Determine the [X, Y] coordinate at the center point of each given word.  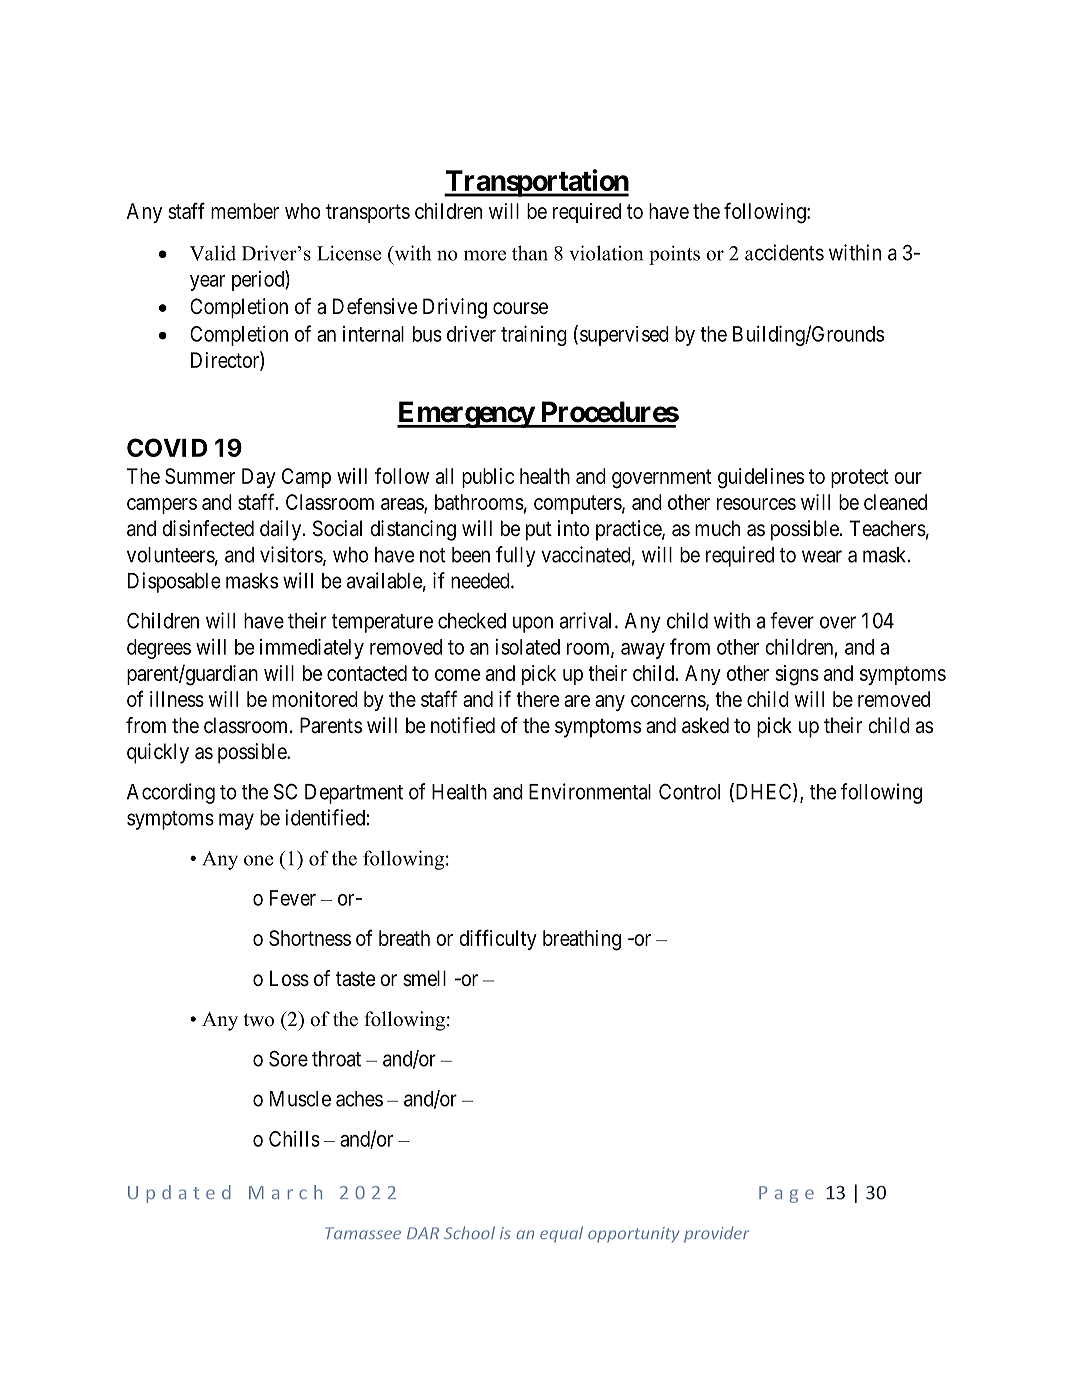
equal [561, 1234]
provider [716, 1234]
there [537, 699]
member [245, 211]
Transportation [536, 183]
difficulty [498, 939]
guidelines [761, 478]
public [488, 478]
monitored [315, 699]
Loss [289, 978]
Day [259, 478]
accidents [784, 252]
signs [797, 675]
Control [689, 791]
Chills [294, 1139]
